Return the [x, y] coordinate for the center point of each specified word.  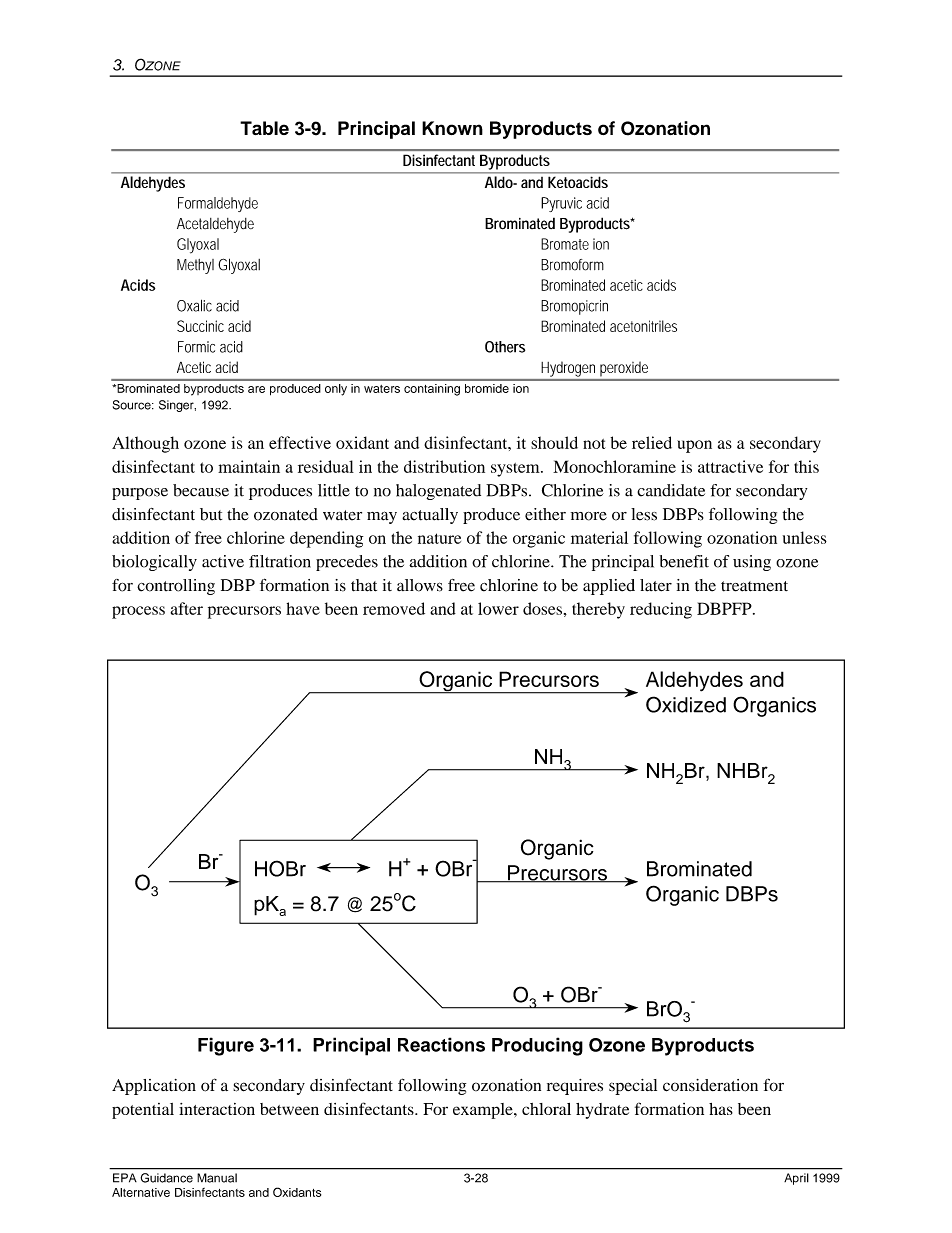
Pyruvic [561, 204]
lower [498, 608]
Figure [226, 1046]
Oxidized [686, 704]
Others [505, 347]
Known [452, 128]
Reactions [441, 1044]
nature [439, 538]
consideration [710, 1085]
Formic [196, 347]
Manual [217, 1178]
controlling [176, 587]
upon [694, 446]
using [752, 563]
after [187, 608]
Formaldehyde [218, 204]
